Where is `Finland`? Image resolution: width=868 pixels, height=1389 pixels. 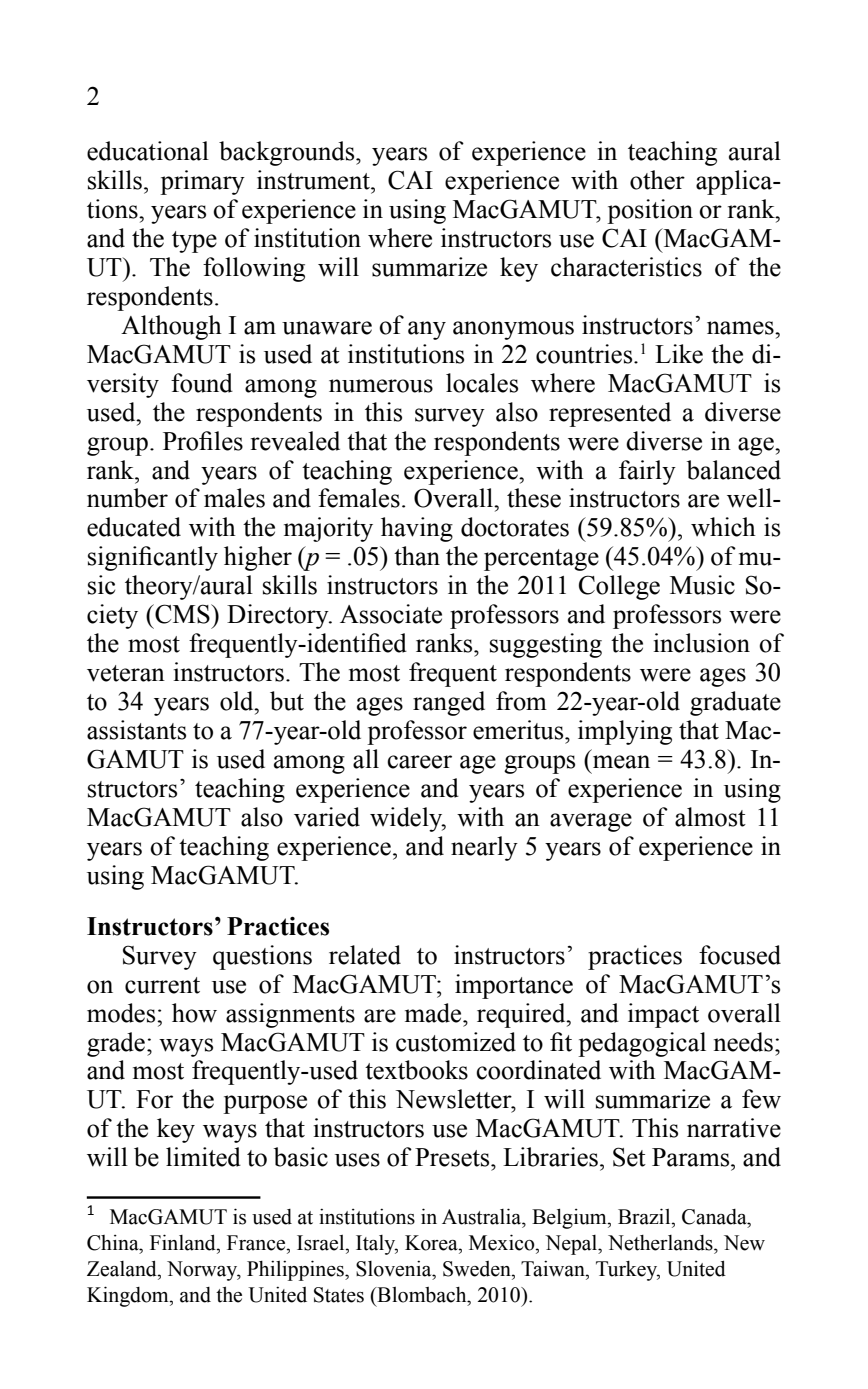
Finland is located at coordinates (184, 1242).
